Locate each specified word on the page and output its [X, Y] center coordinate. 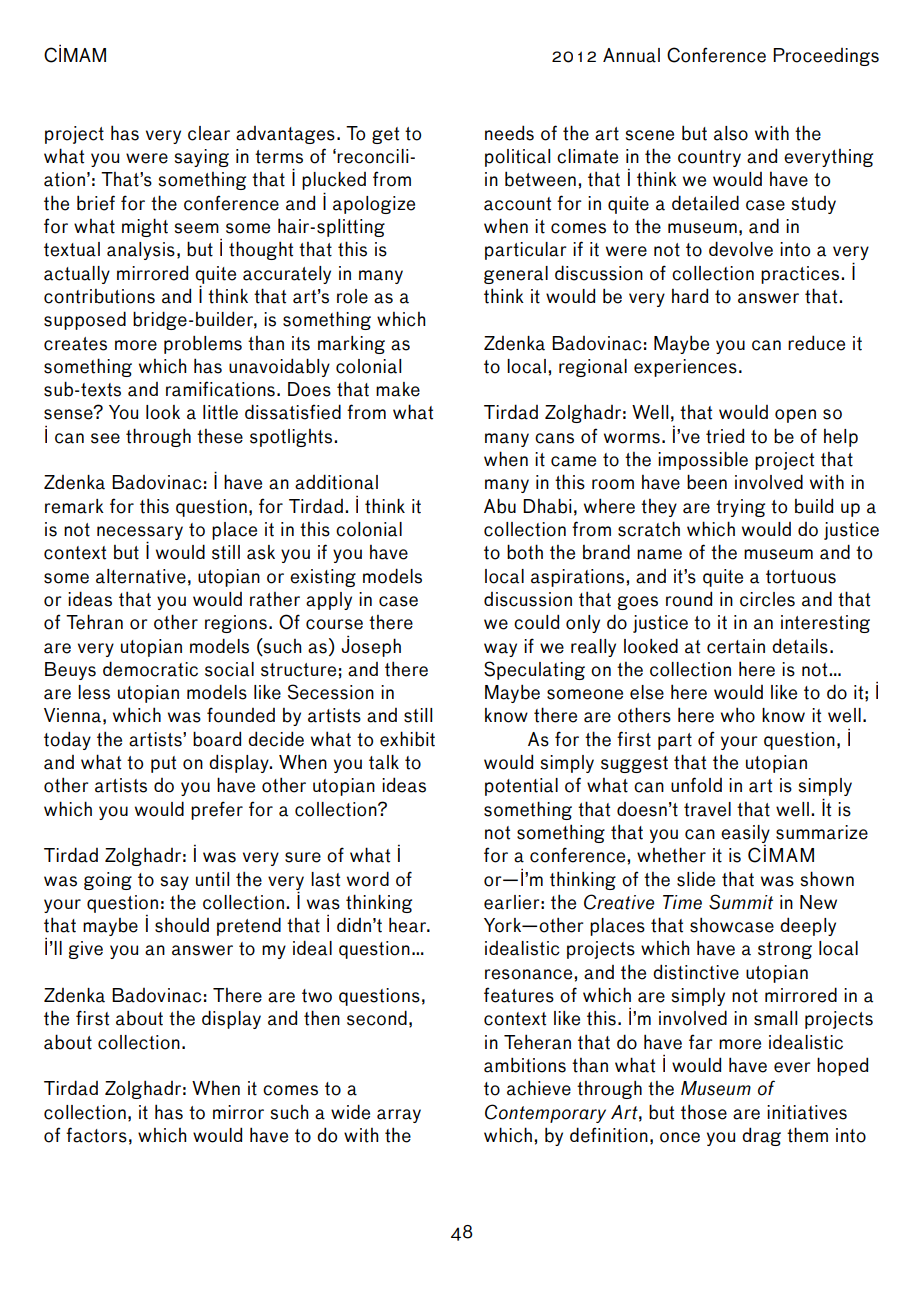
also [731, 133]
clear [209, 133]
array [399, 1116]
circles [767, 599]
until [212, 879]
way [500, 650]
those [704, 1112]
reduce [816, 343]
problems [203, 344]
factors [96, 1135]
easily [745, 834]
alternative [141, 576]
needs [509, 133]
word [368, 879]
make [398, 389]
